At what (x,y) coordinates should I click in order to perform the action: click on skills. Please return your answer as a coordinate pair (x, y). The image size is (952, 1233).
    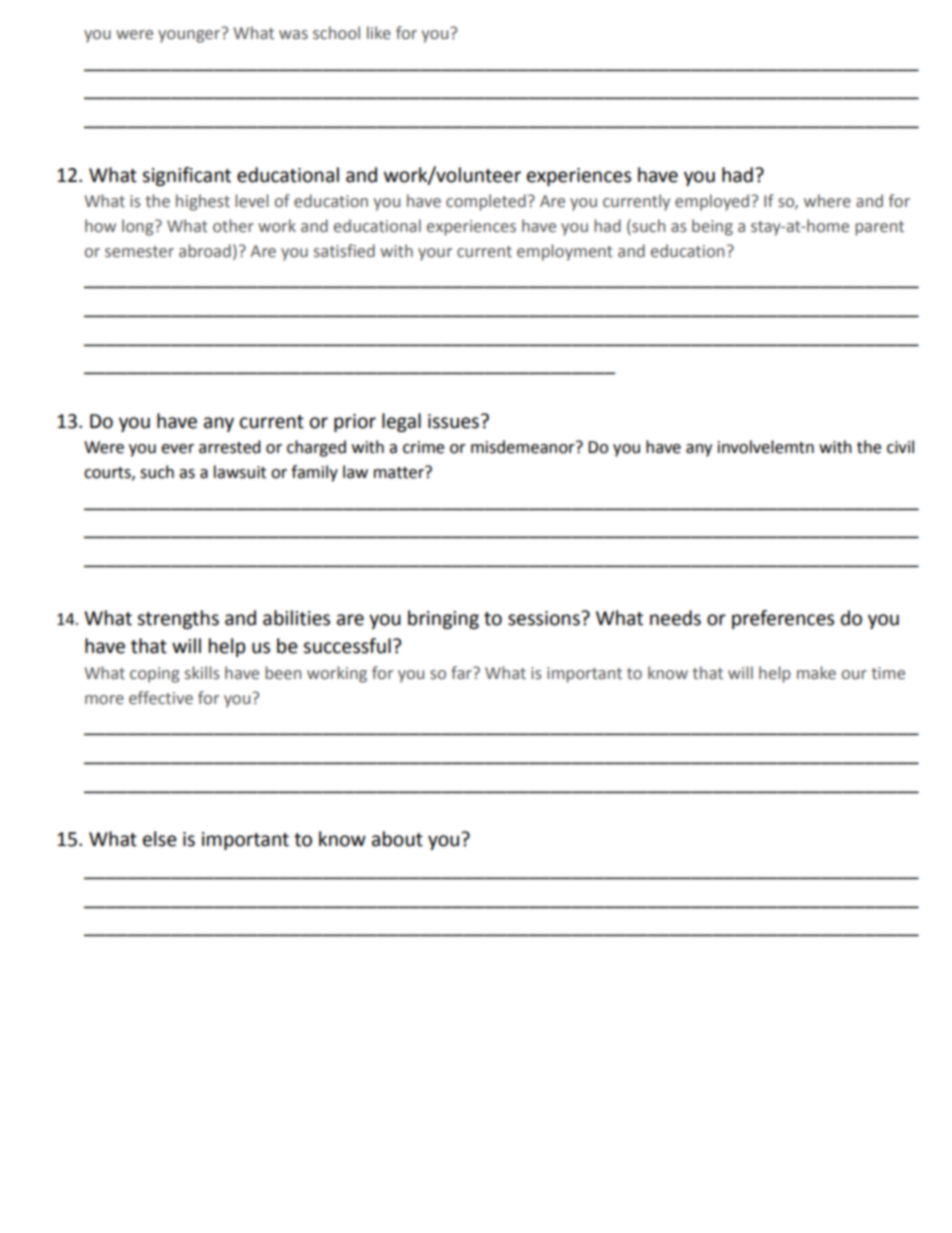
    Looking at the image, I should click on (202, 673).
